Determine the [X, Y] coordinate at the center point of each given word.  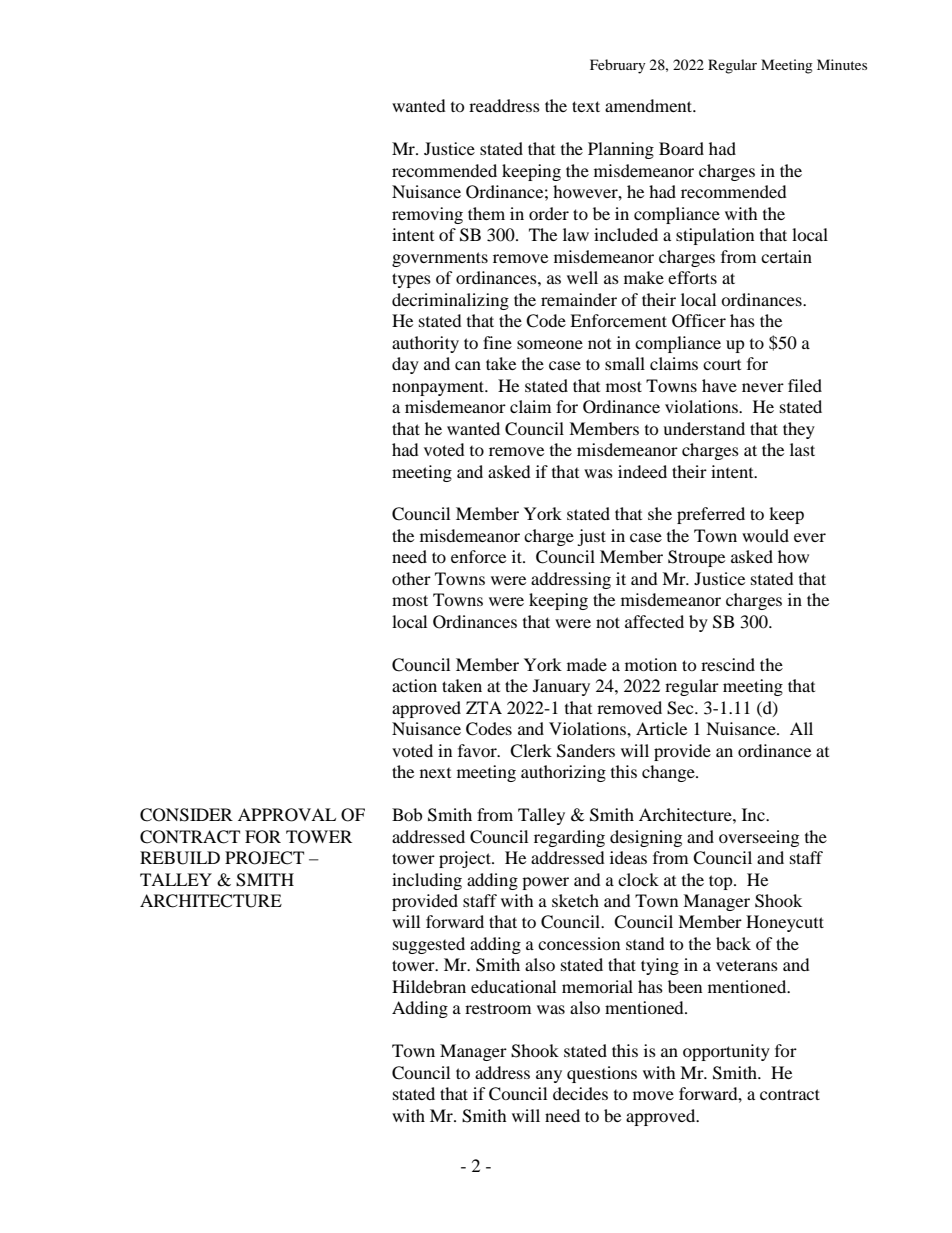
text [586, 106]
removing [427, 215]
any [549, 1076]
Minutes [842, 64]
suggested [429, 945]
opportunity [726, 1052]
